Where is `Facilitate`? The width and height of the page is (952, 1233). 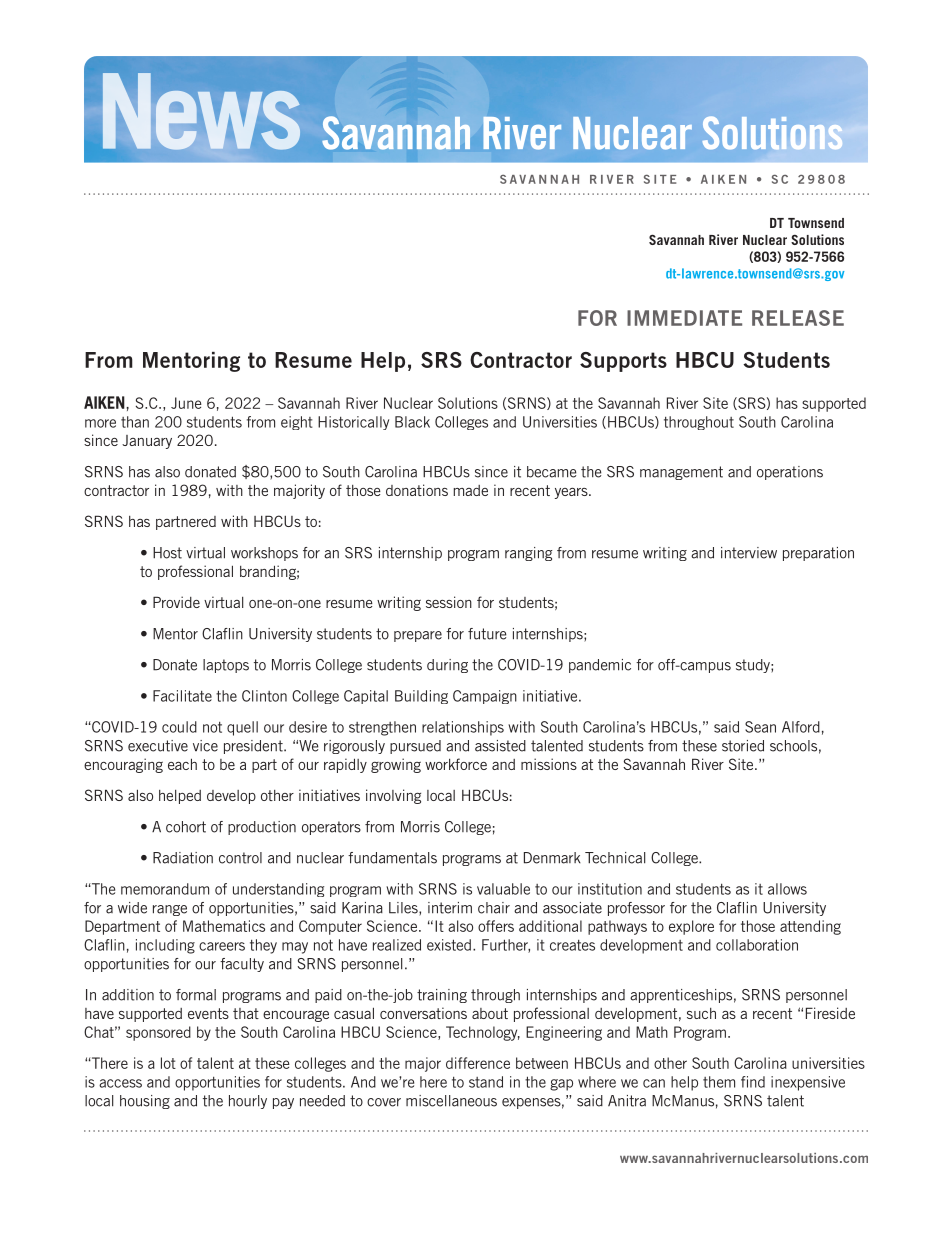
Facilitate is located at coordinates (182, 696).
